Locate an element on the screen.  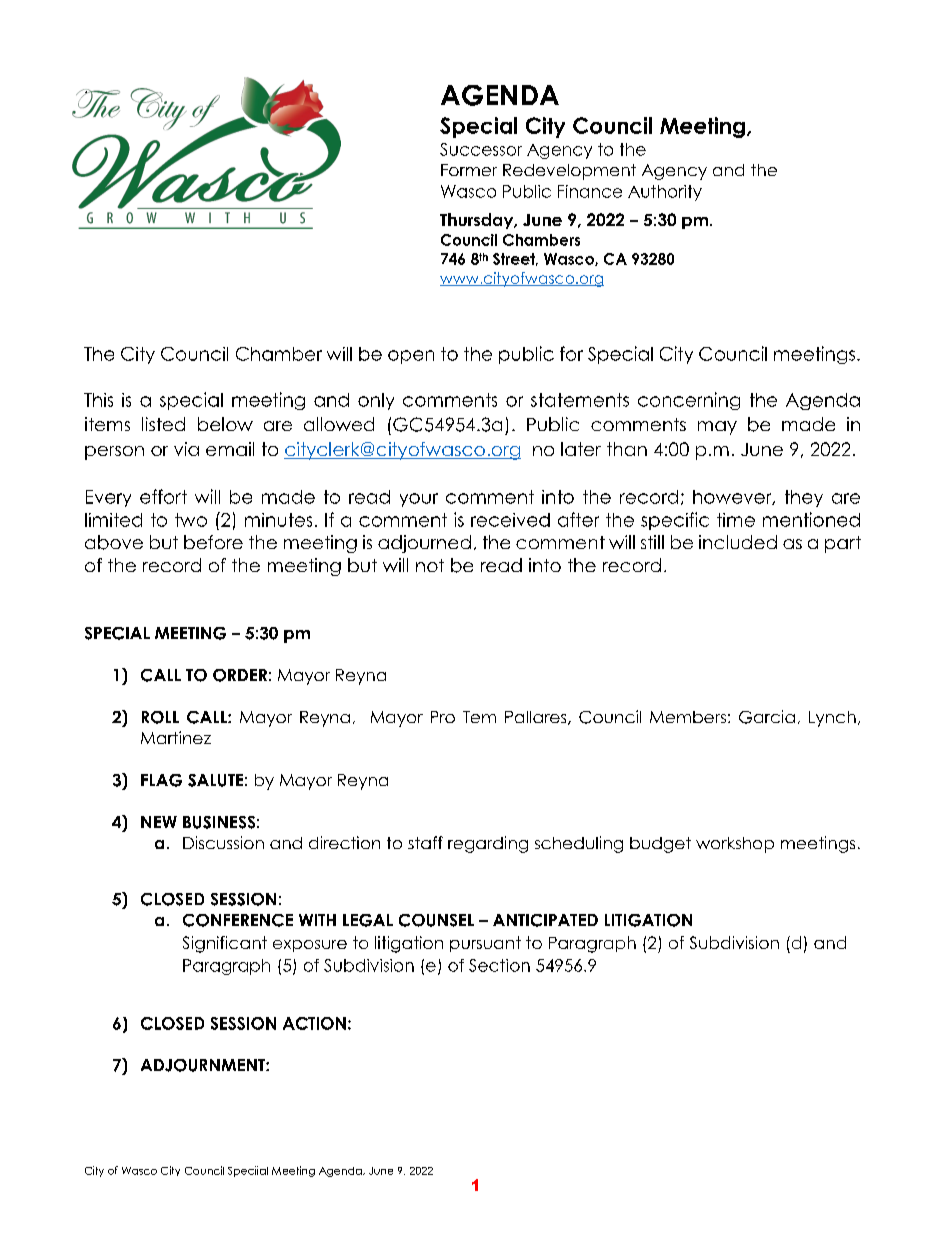
they is located at coordinates (804, 498).
